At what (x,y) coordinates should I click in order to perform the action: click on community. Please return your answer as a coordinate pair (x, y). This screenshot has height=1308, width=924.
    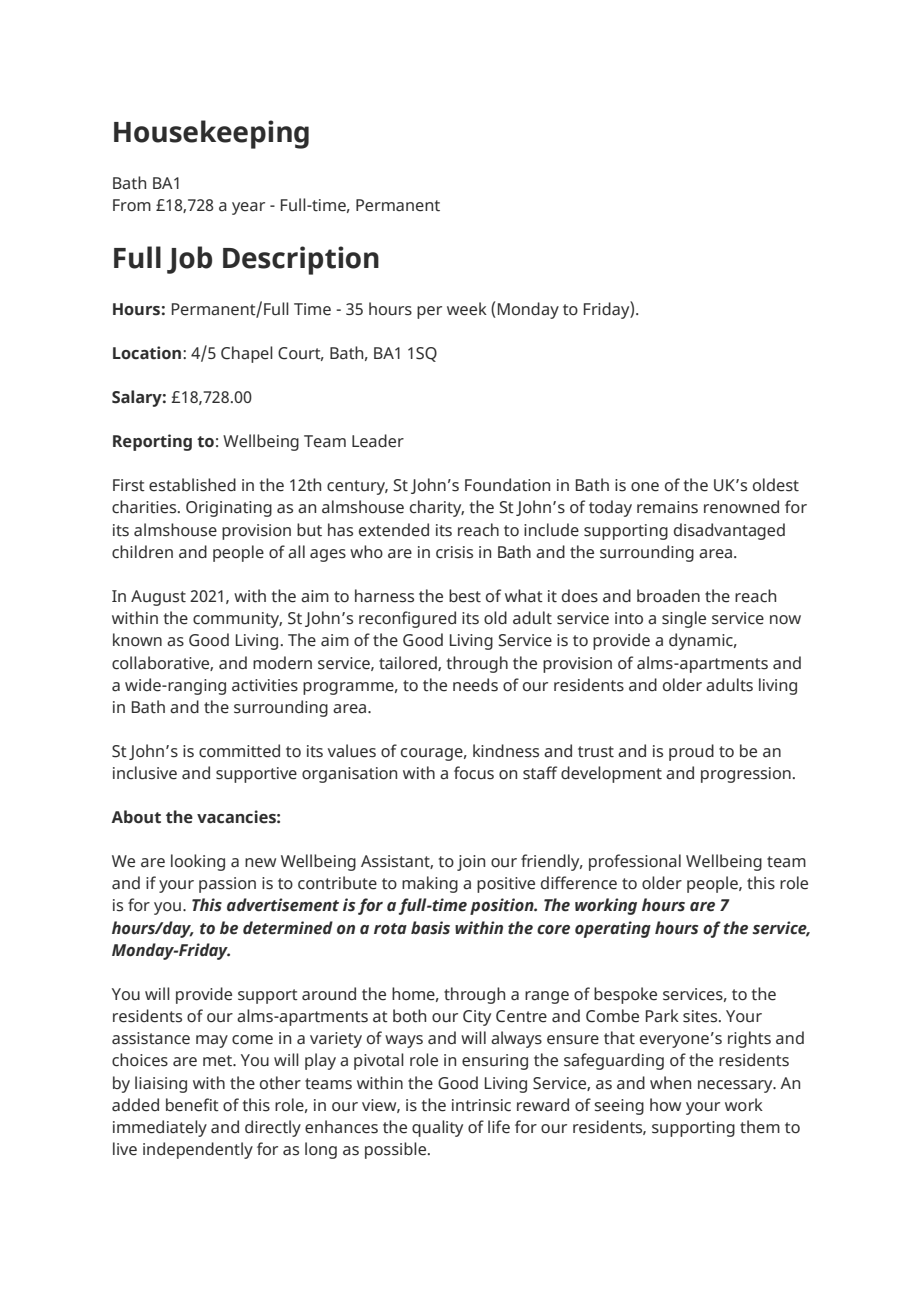
    Looking at the image, I should click on (237, 620).
